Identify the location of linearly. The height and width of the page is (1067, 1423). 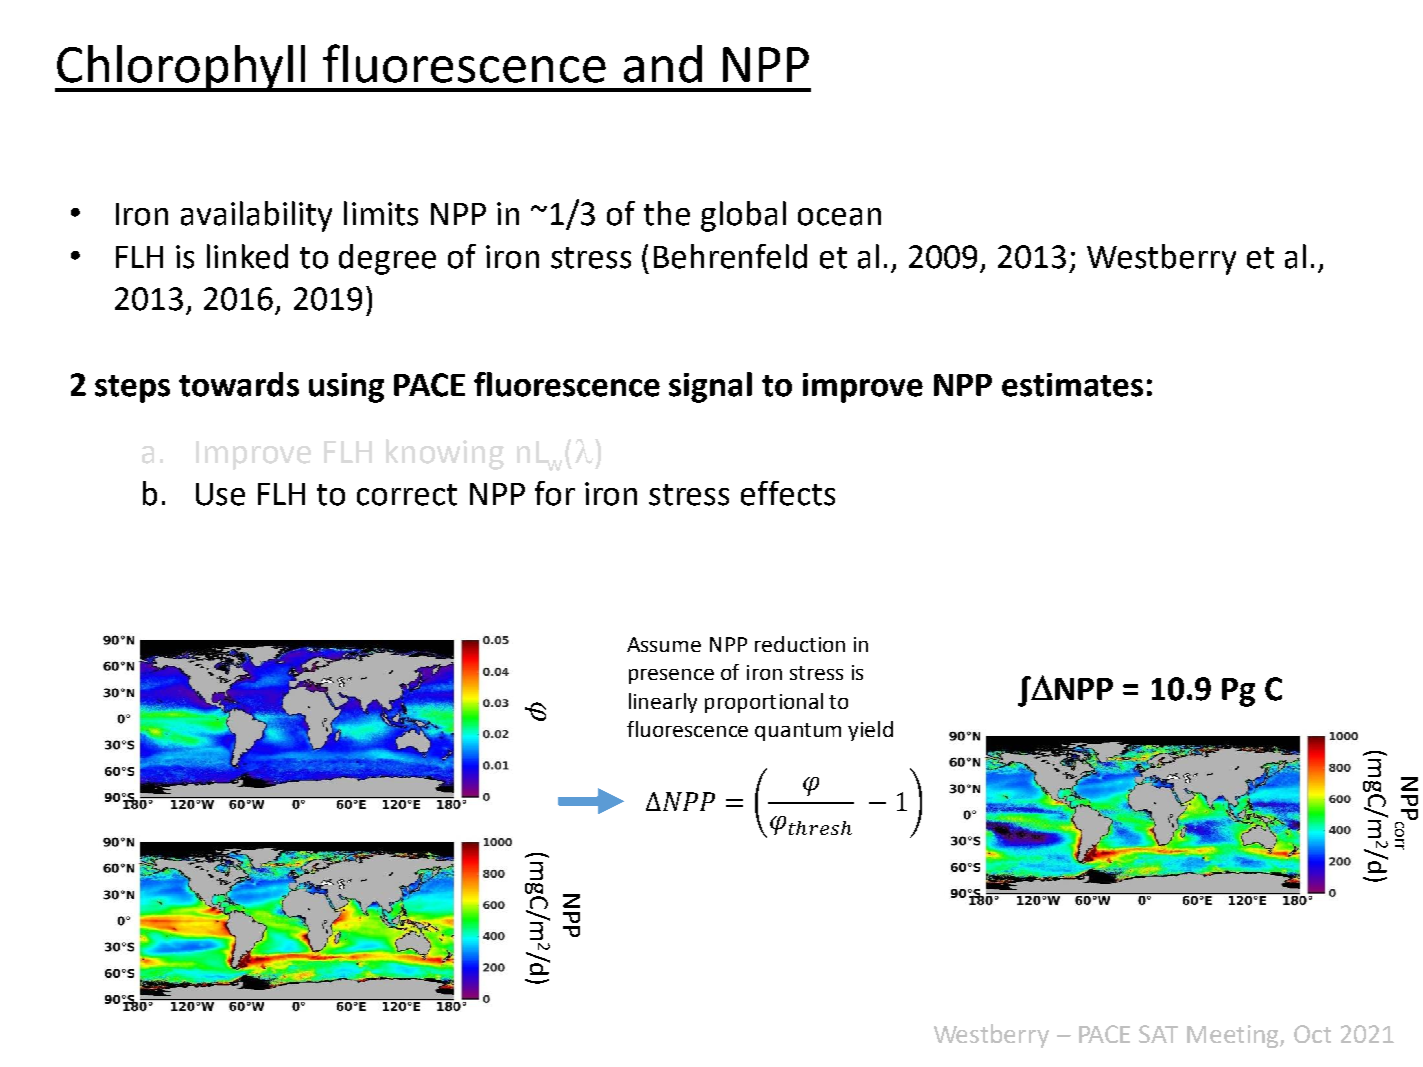
(663, 703).
